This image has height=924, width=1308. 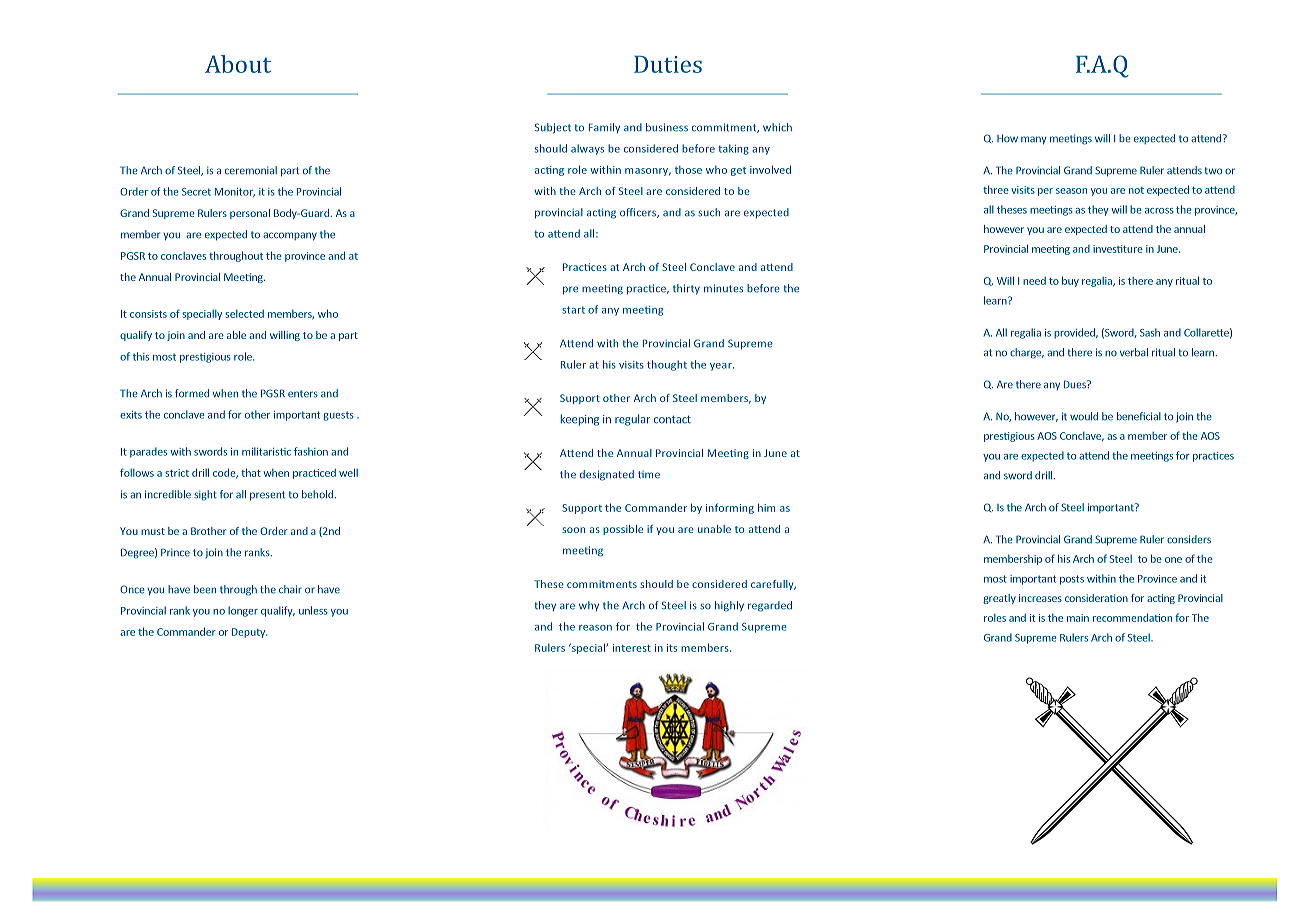 What do you see at coordinates (249, 633) in the image?
I see `Deputy` at bounding box center [249, 633].
